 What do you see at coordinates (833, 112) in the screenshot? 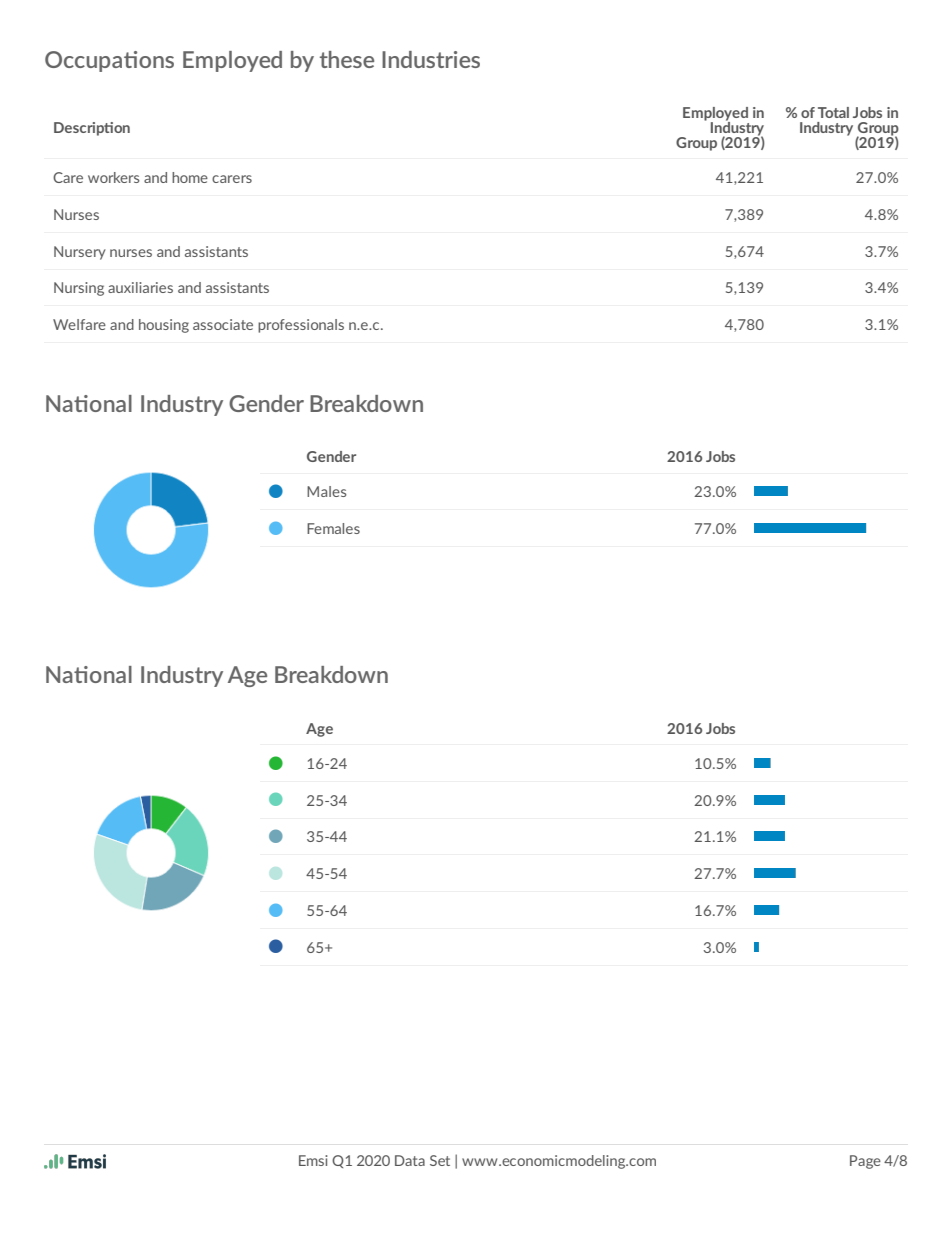
I see `Total` at bounding box center [833, 112].
